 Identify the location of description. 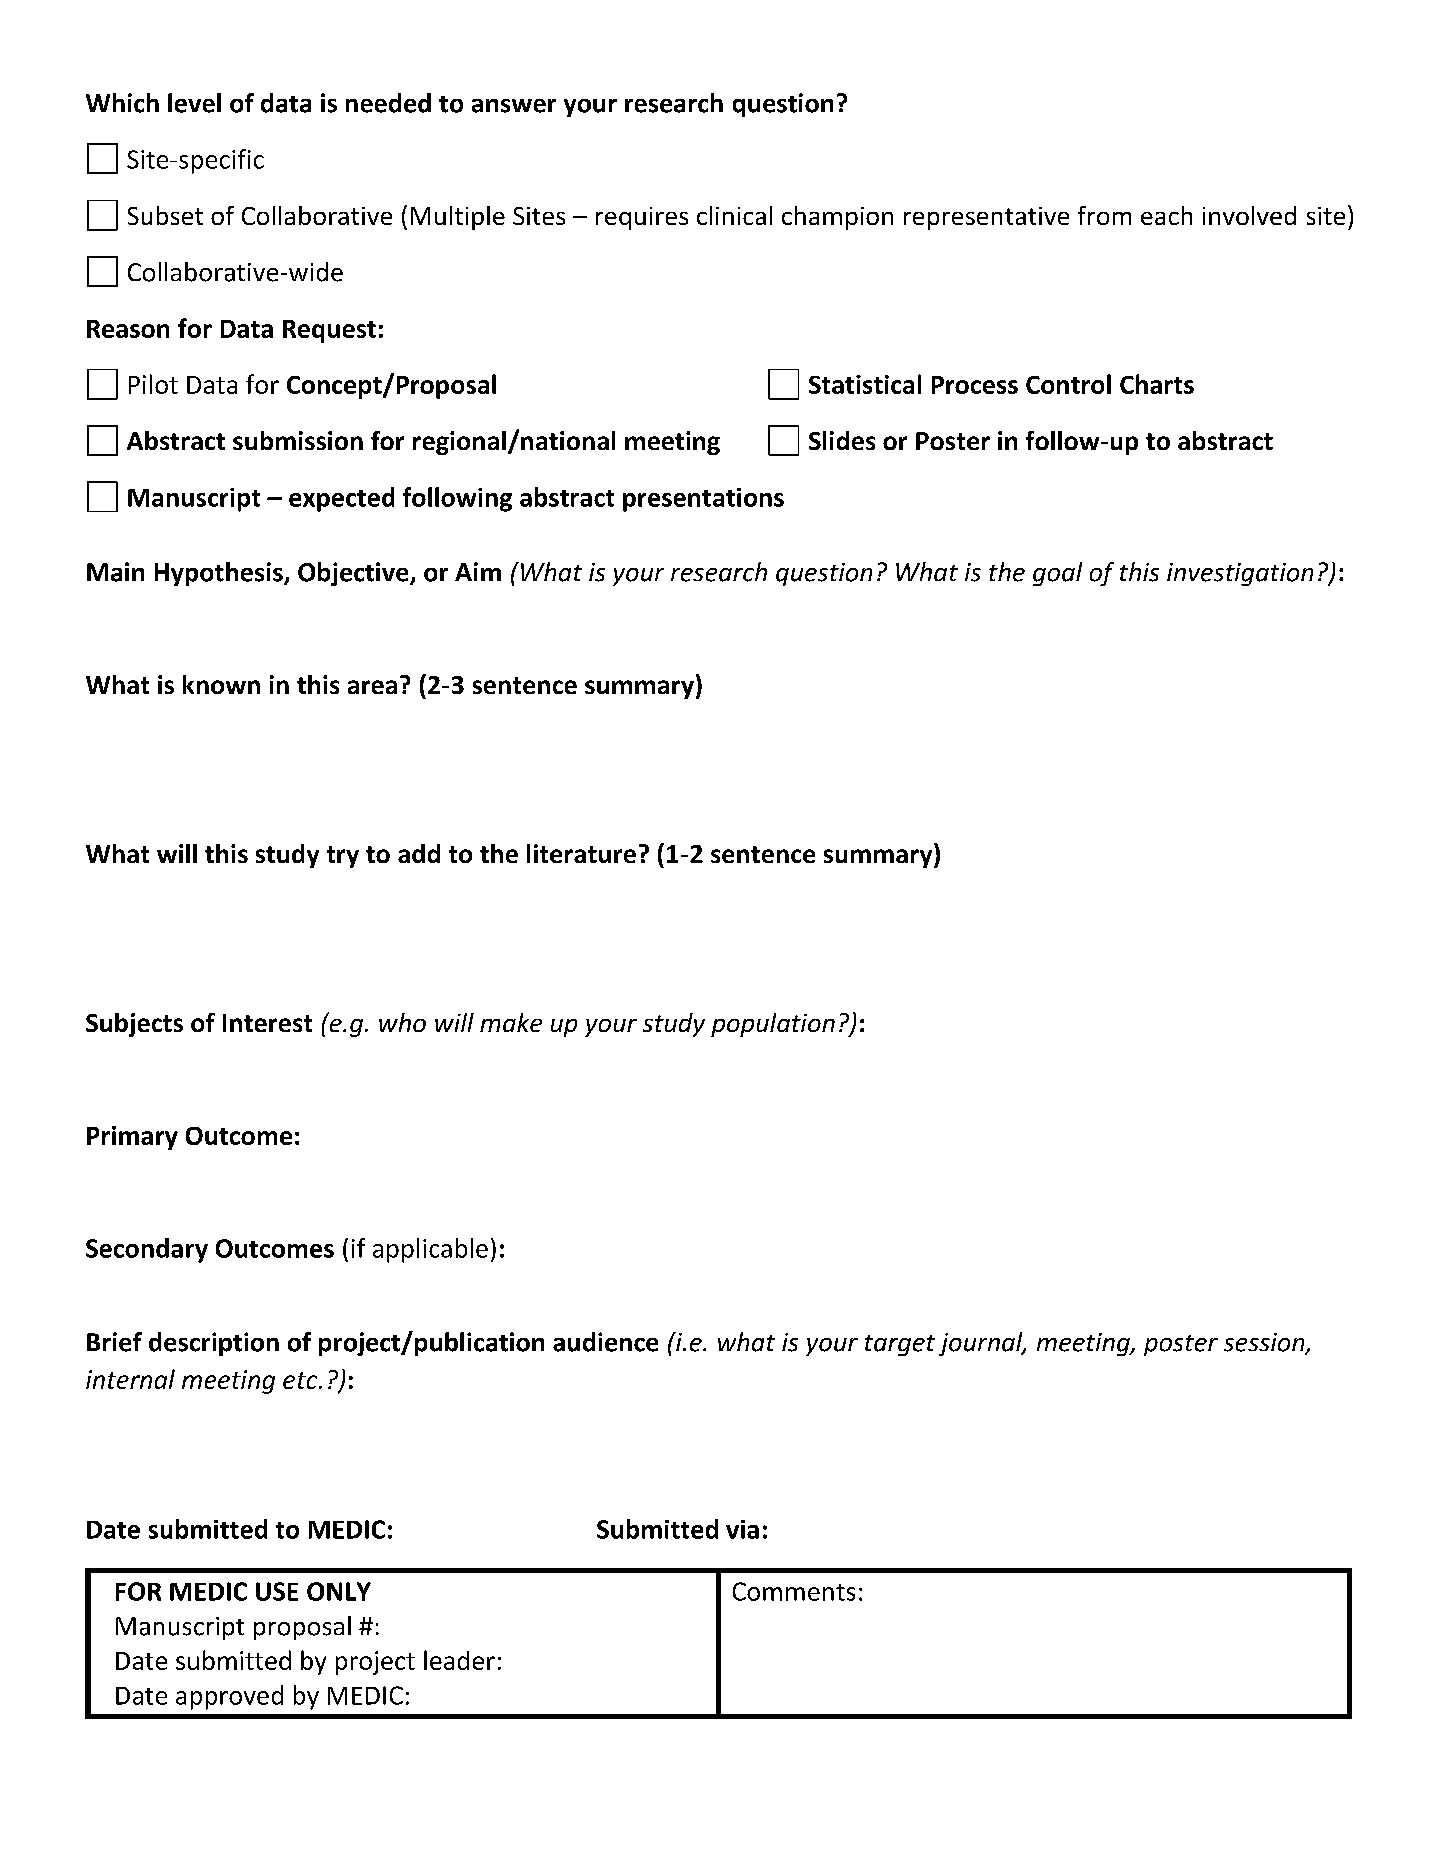
(214, 1344).
